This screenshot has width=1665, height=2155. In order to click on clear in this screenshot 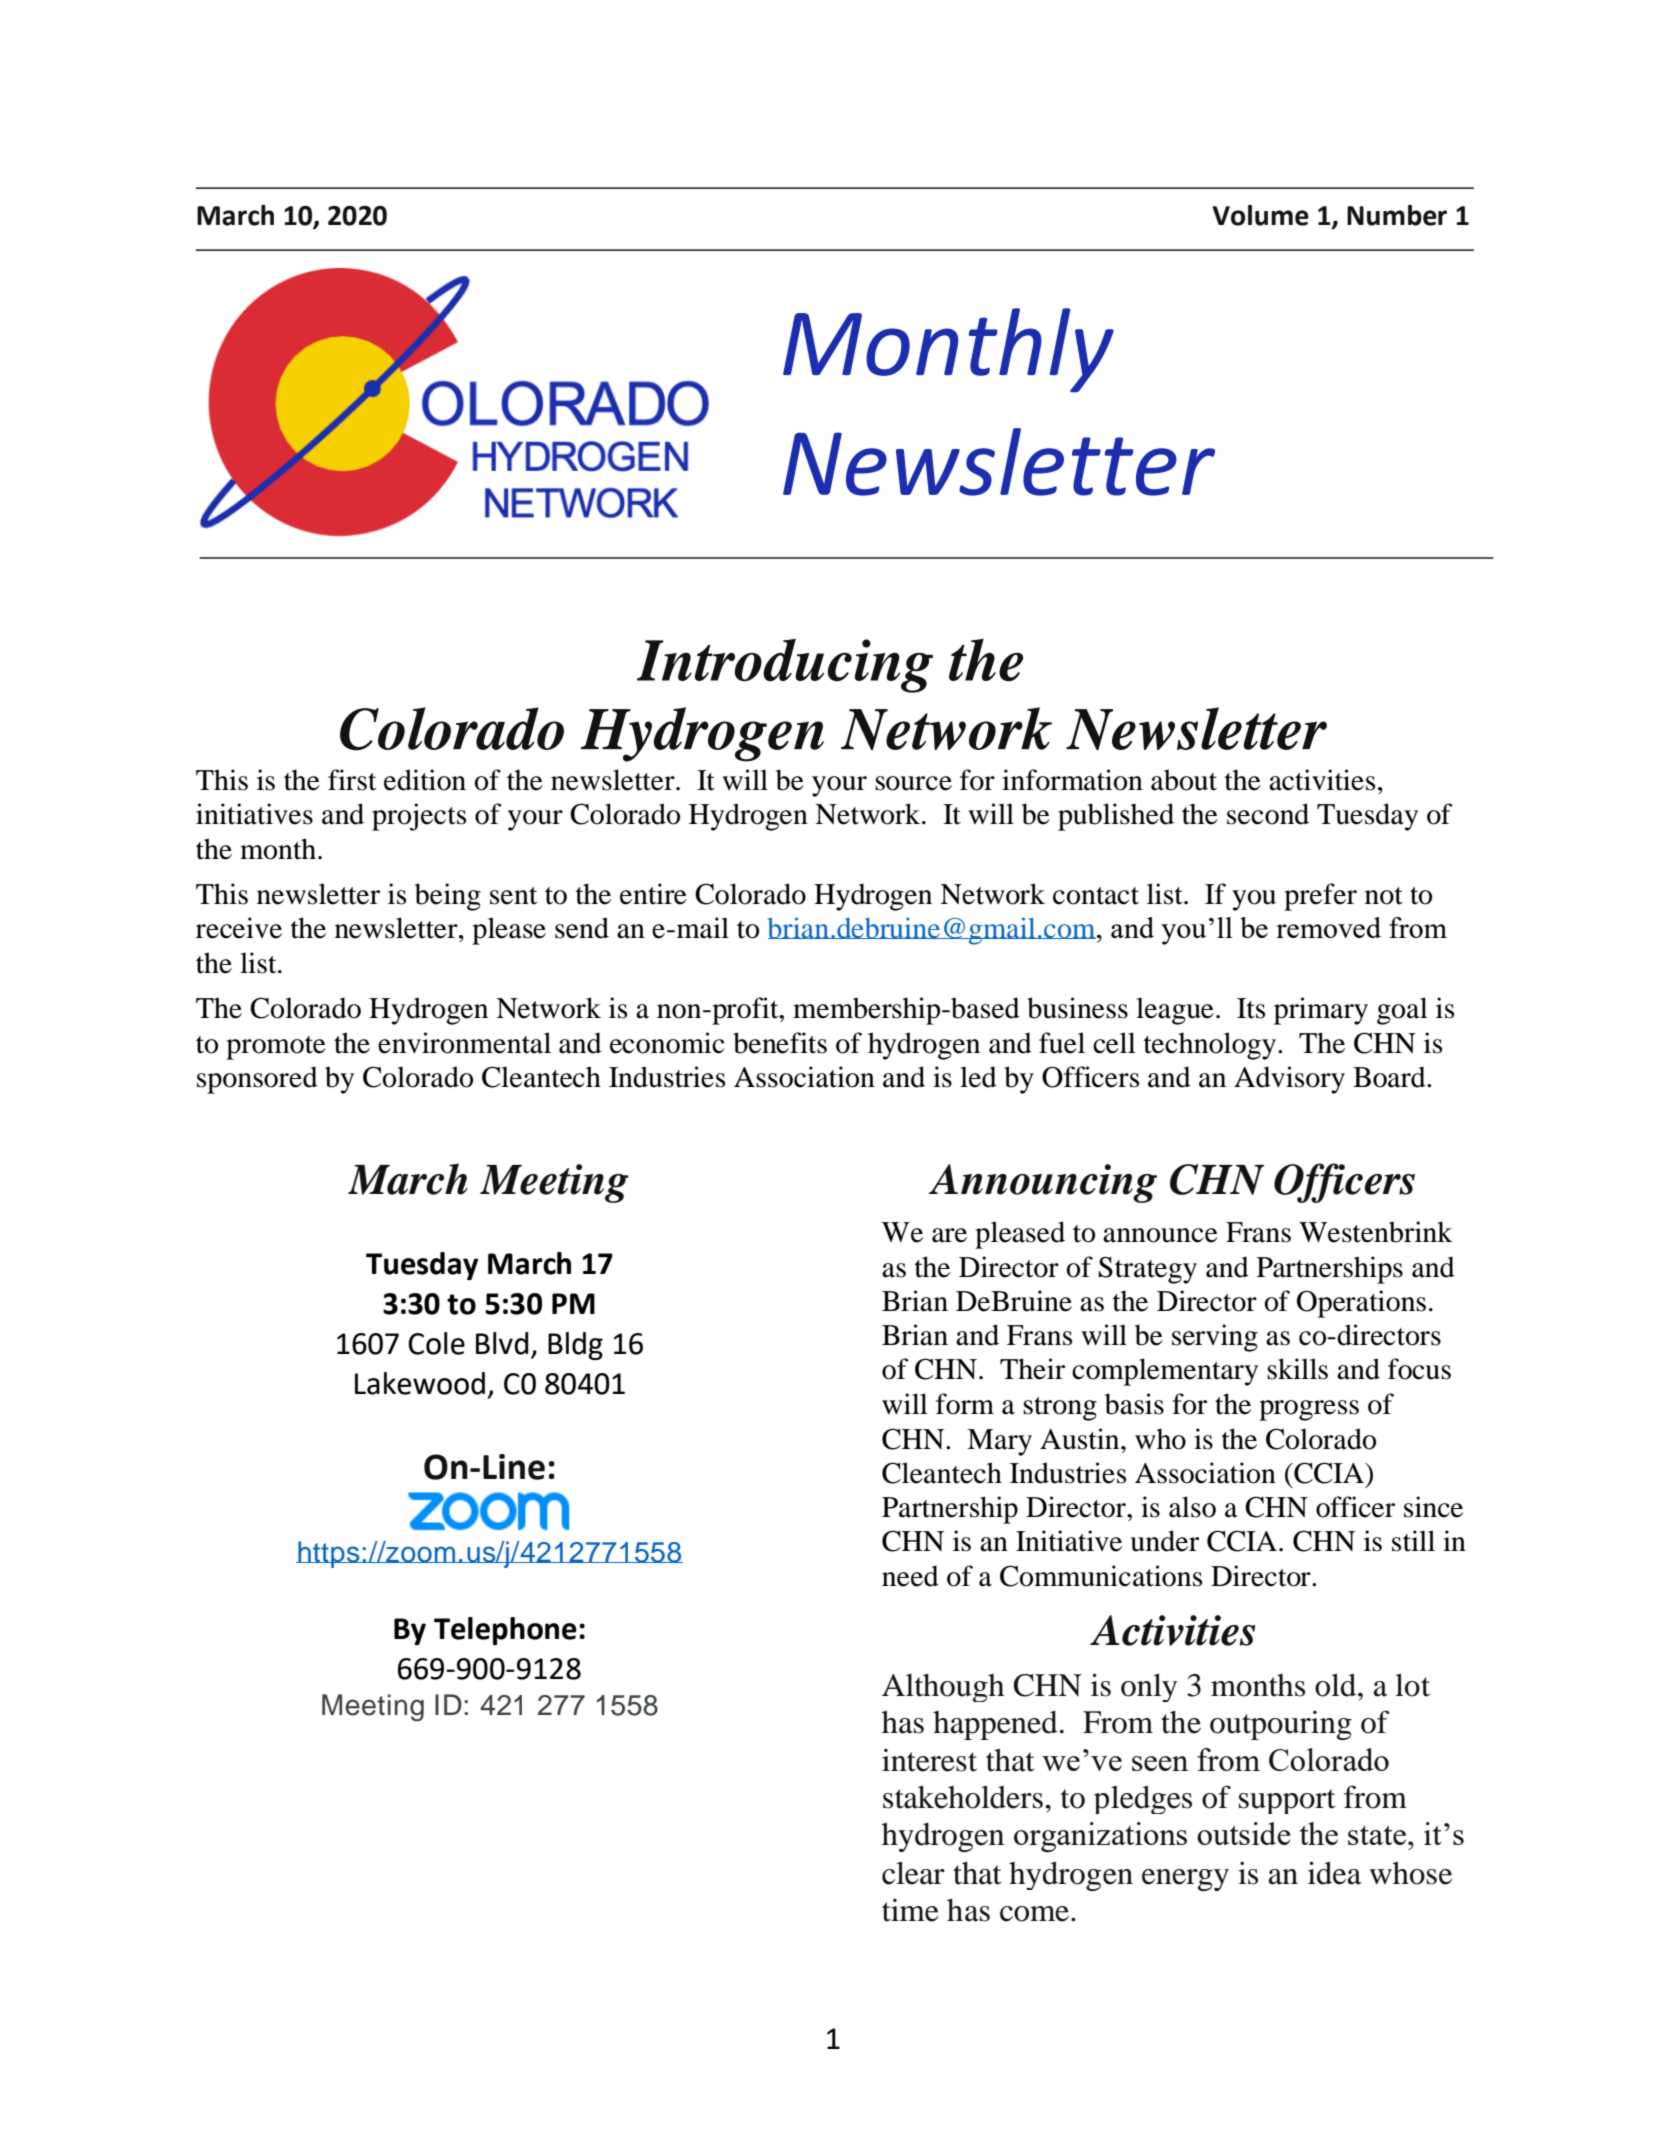, I will do `click(913, 1873)`.
